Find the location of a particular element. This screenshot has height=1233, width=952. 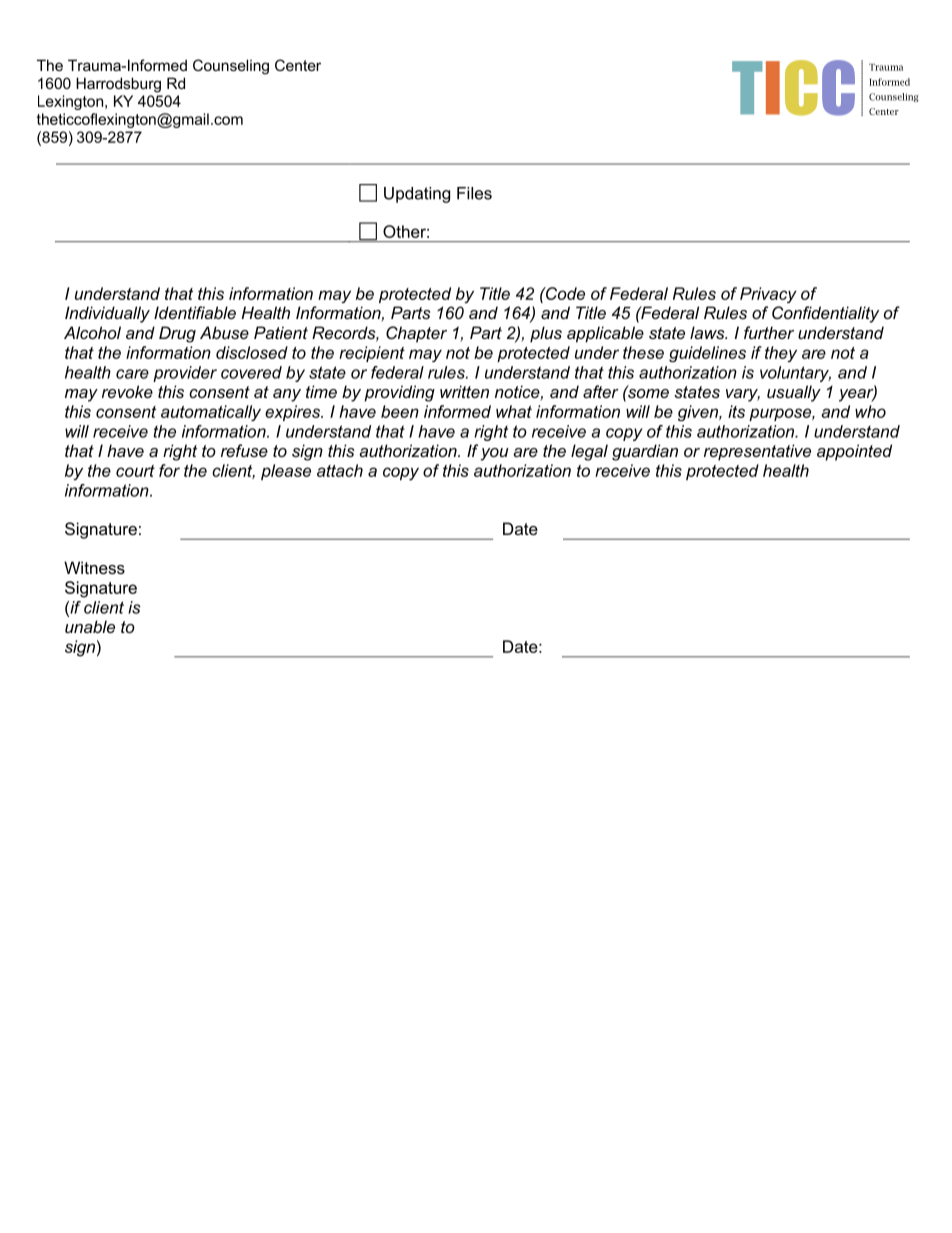

Updating is located at coordinates (417, 195).
